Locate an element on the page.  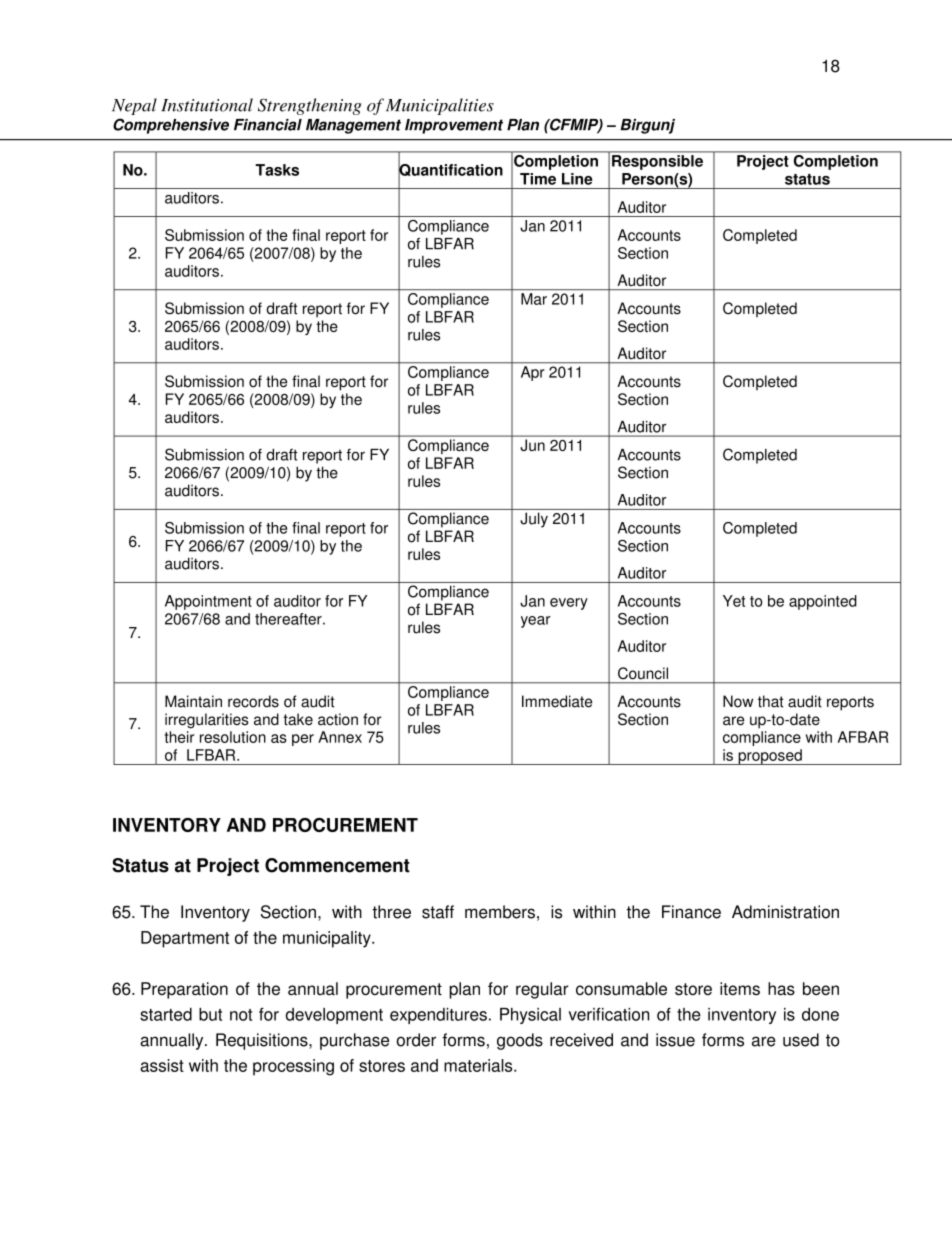
materials is located at coordinates (479, 1065).
